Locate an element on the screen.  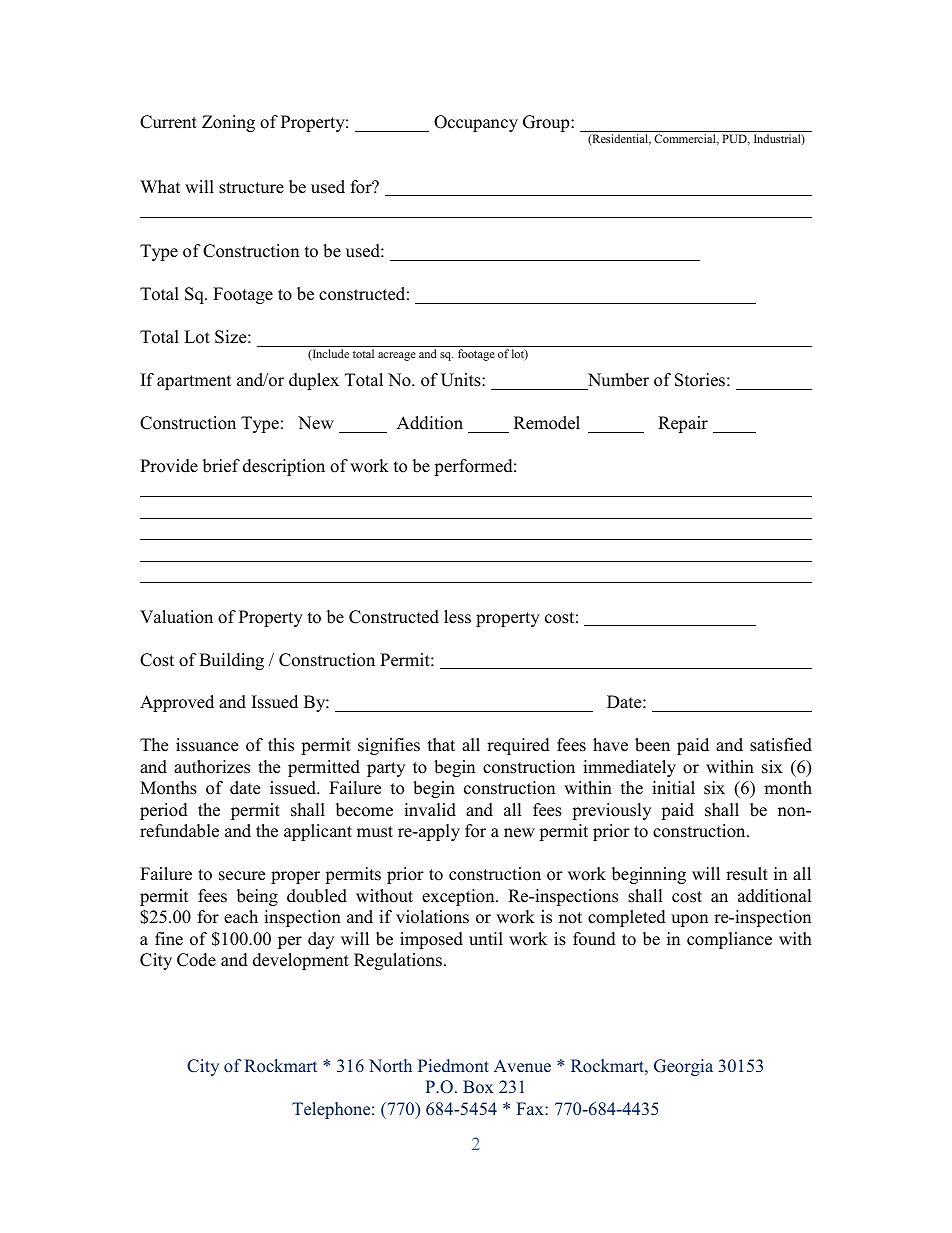
less is located at coordinates (457, 617).
